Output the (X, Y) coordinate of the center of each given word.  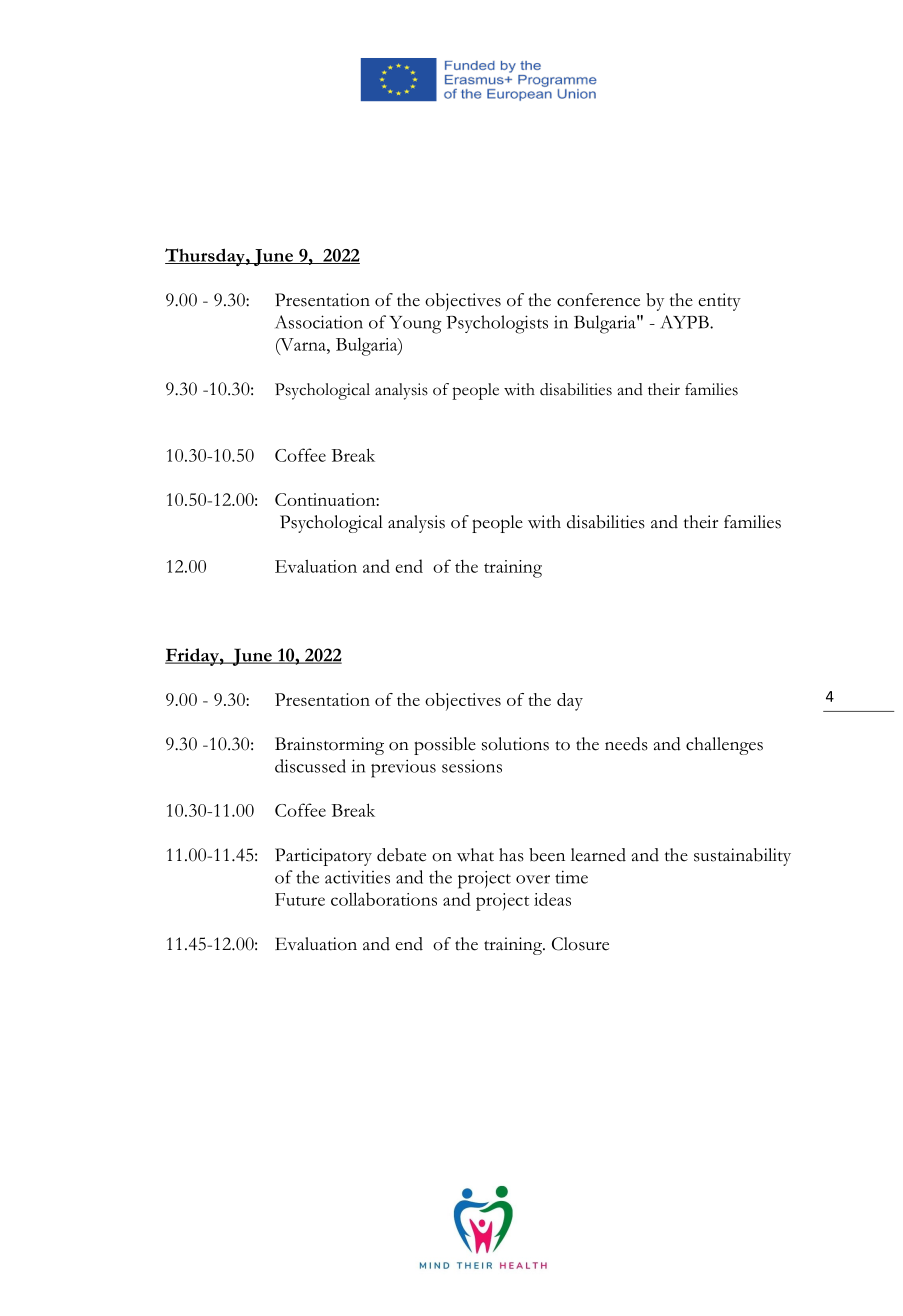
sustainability (742, 857)
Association (319, 322)
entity (719, 302)
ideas (552, 899)
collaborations (384, 899)
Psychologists (497, 324)
